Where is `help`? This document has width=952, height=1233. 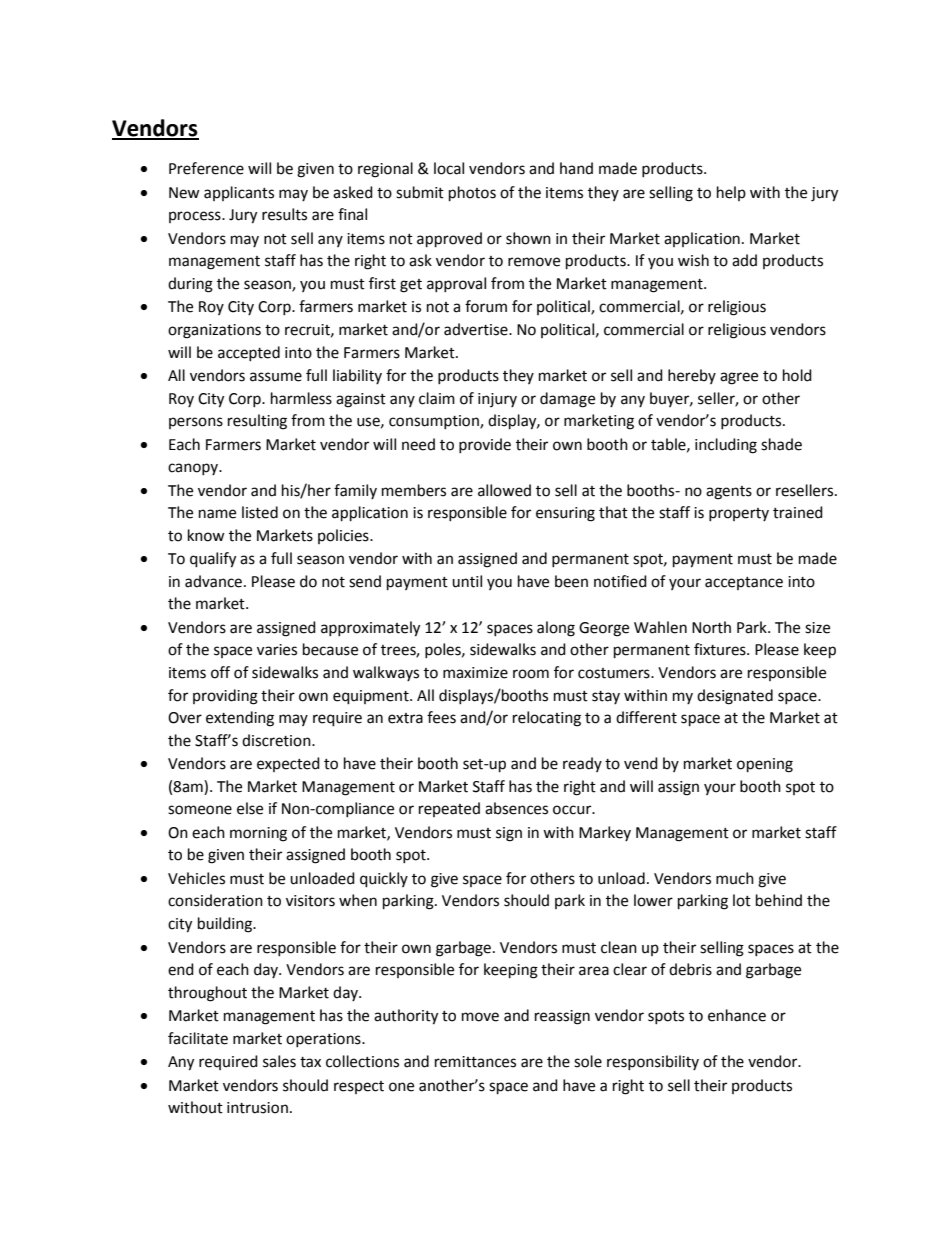 help is located at coordinates (731, 193).
